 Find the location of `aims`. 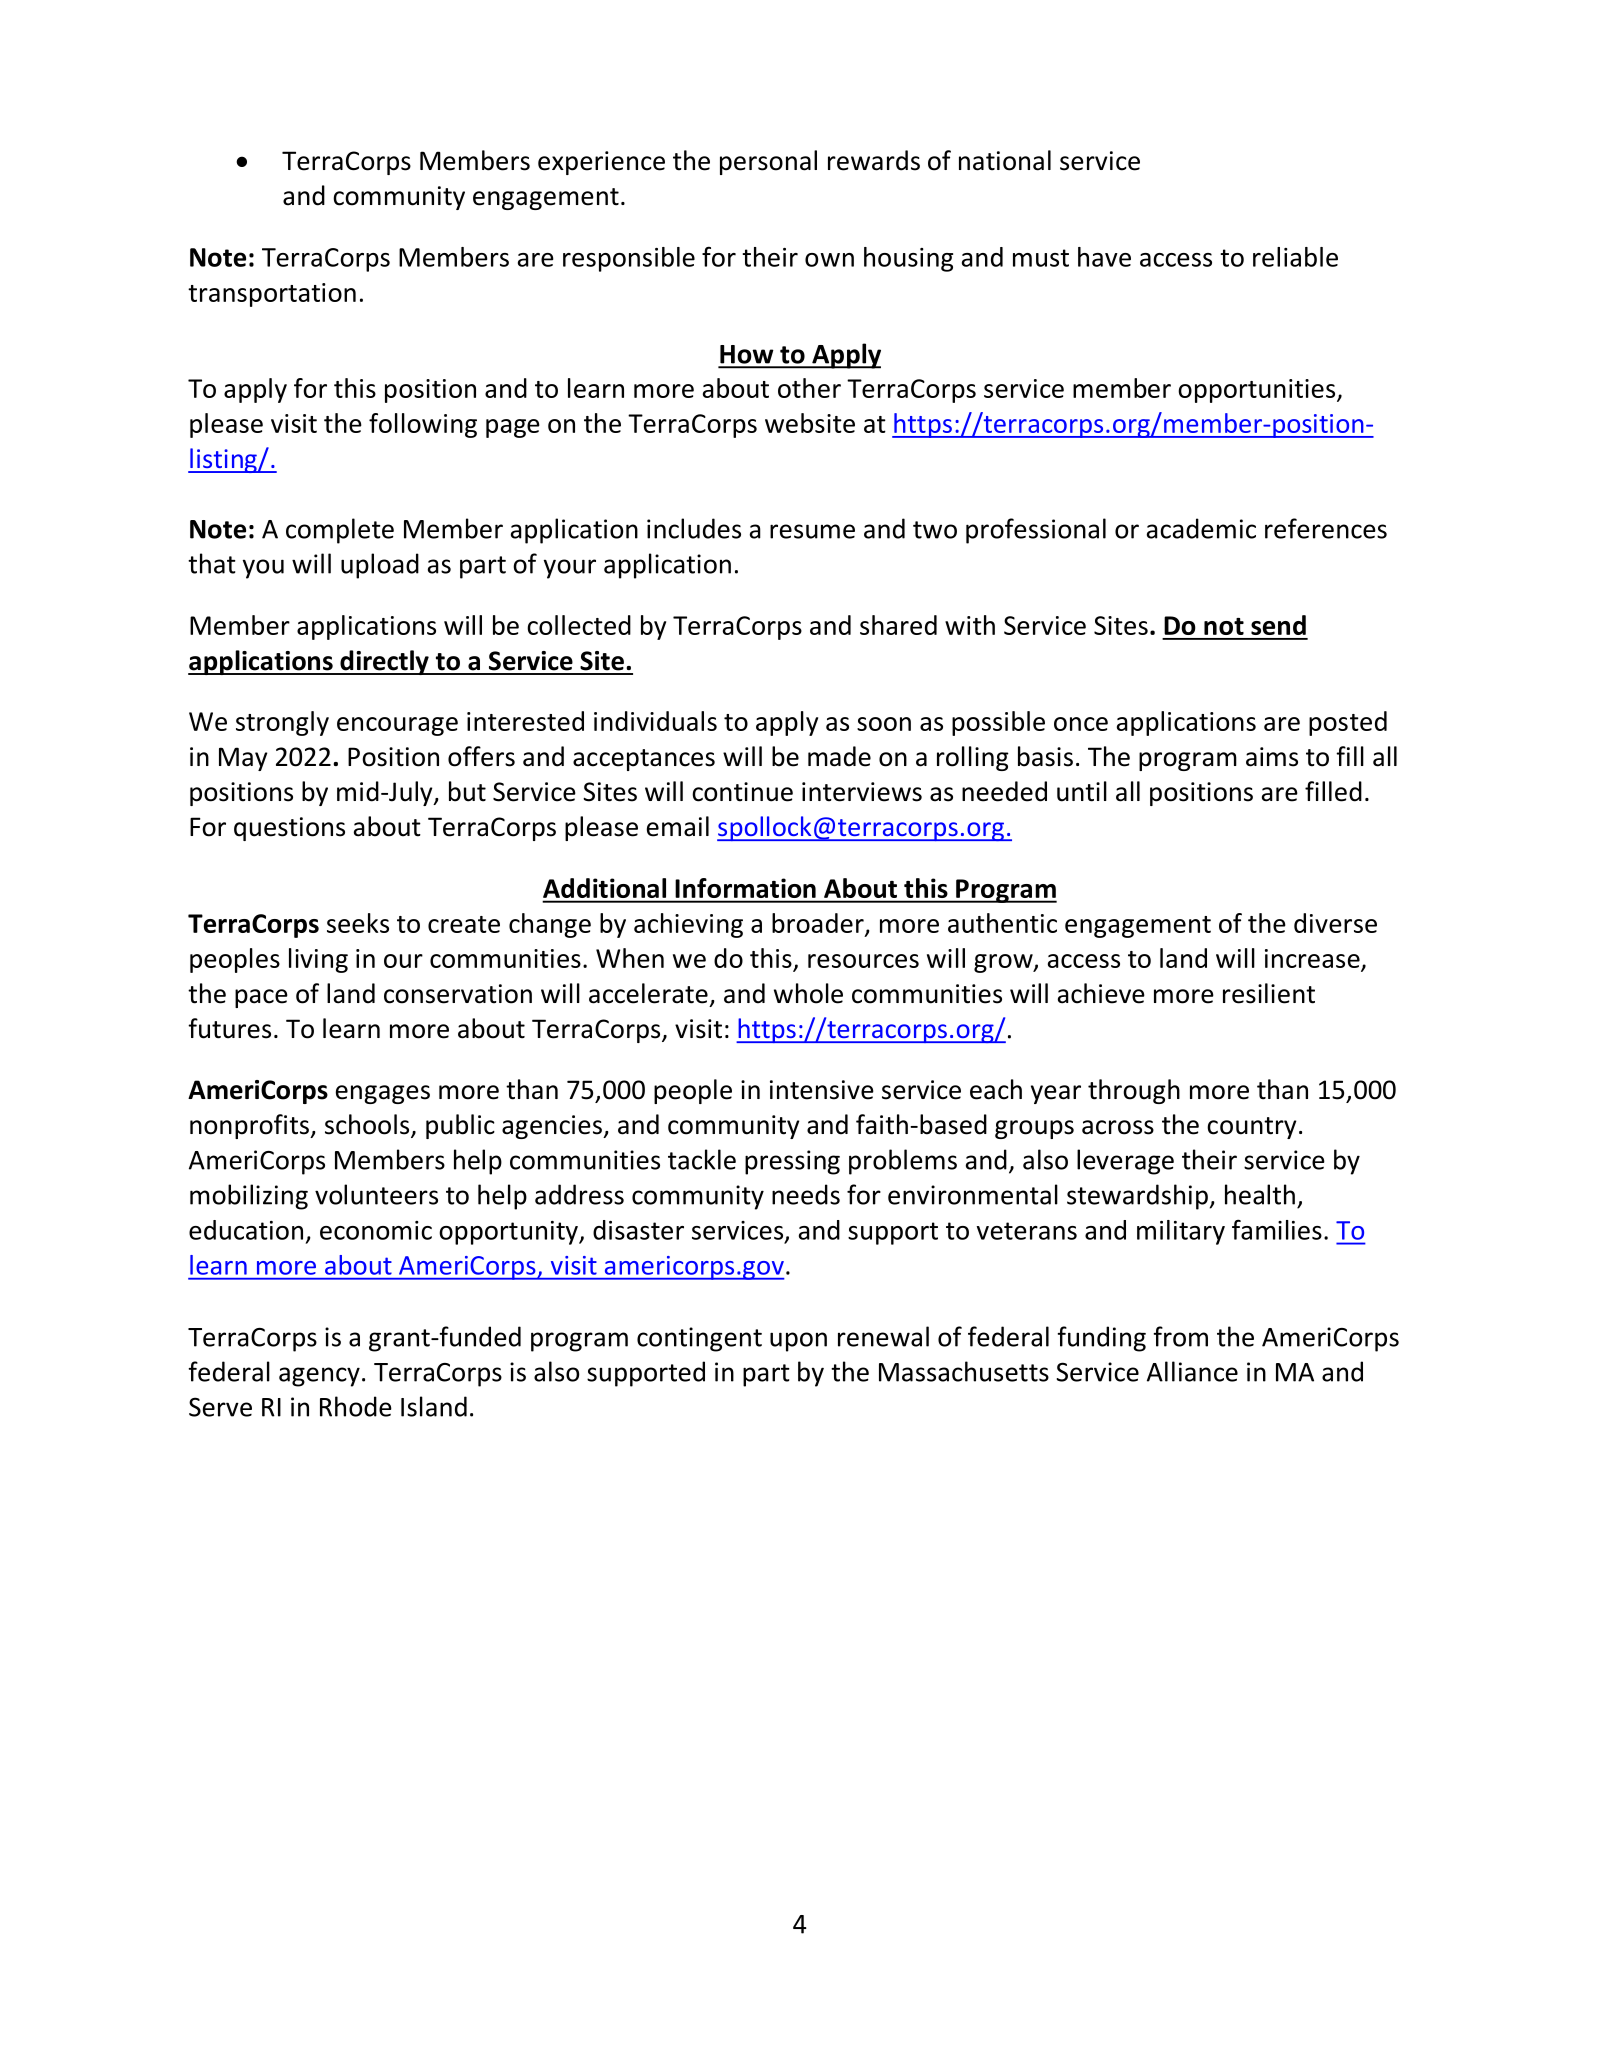

aims is located at coordinates (1272, 757).
